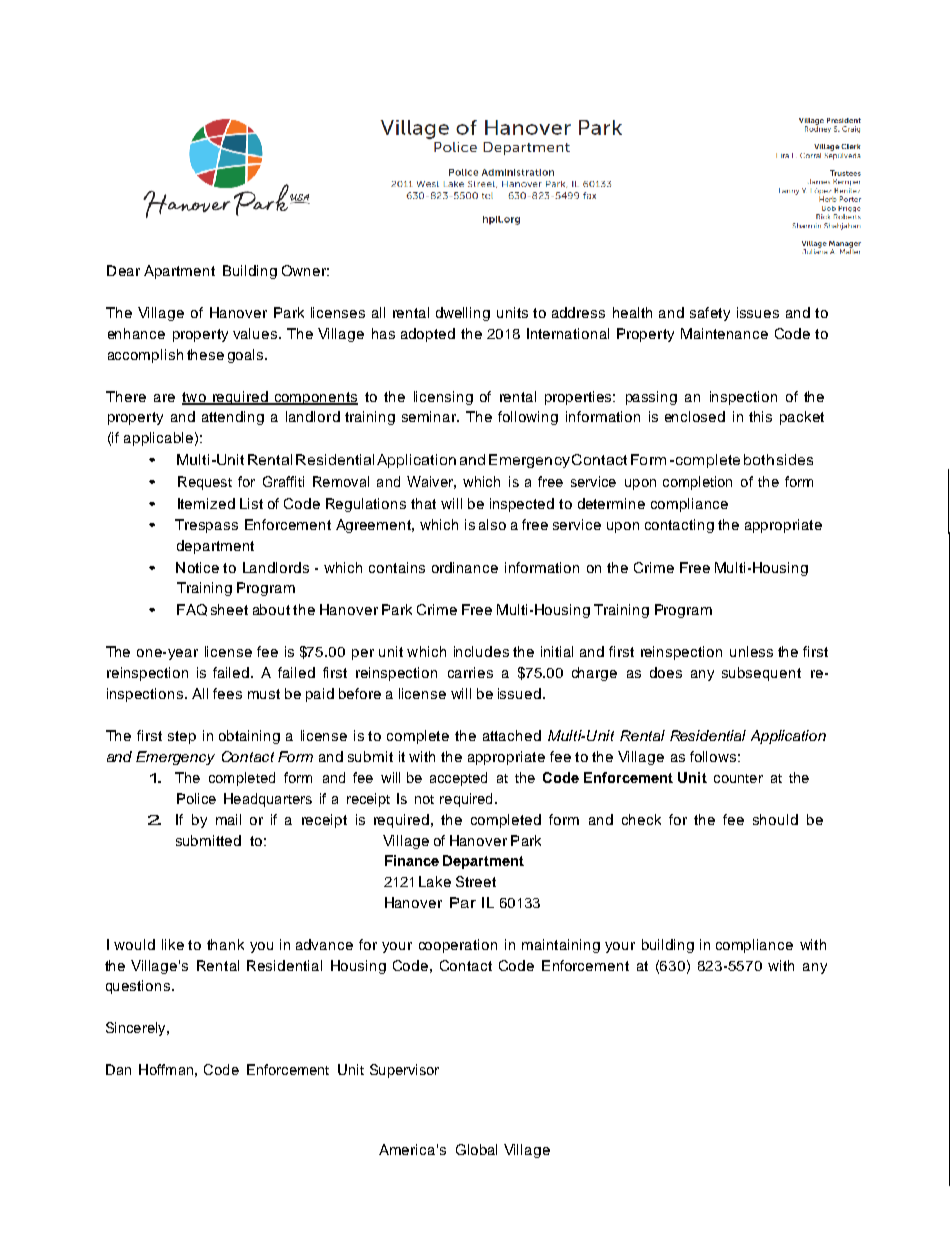  I want to click on Hoffman, so click(166, 1069).
